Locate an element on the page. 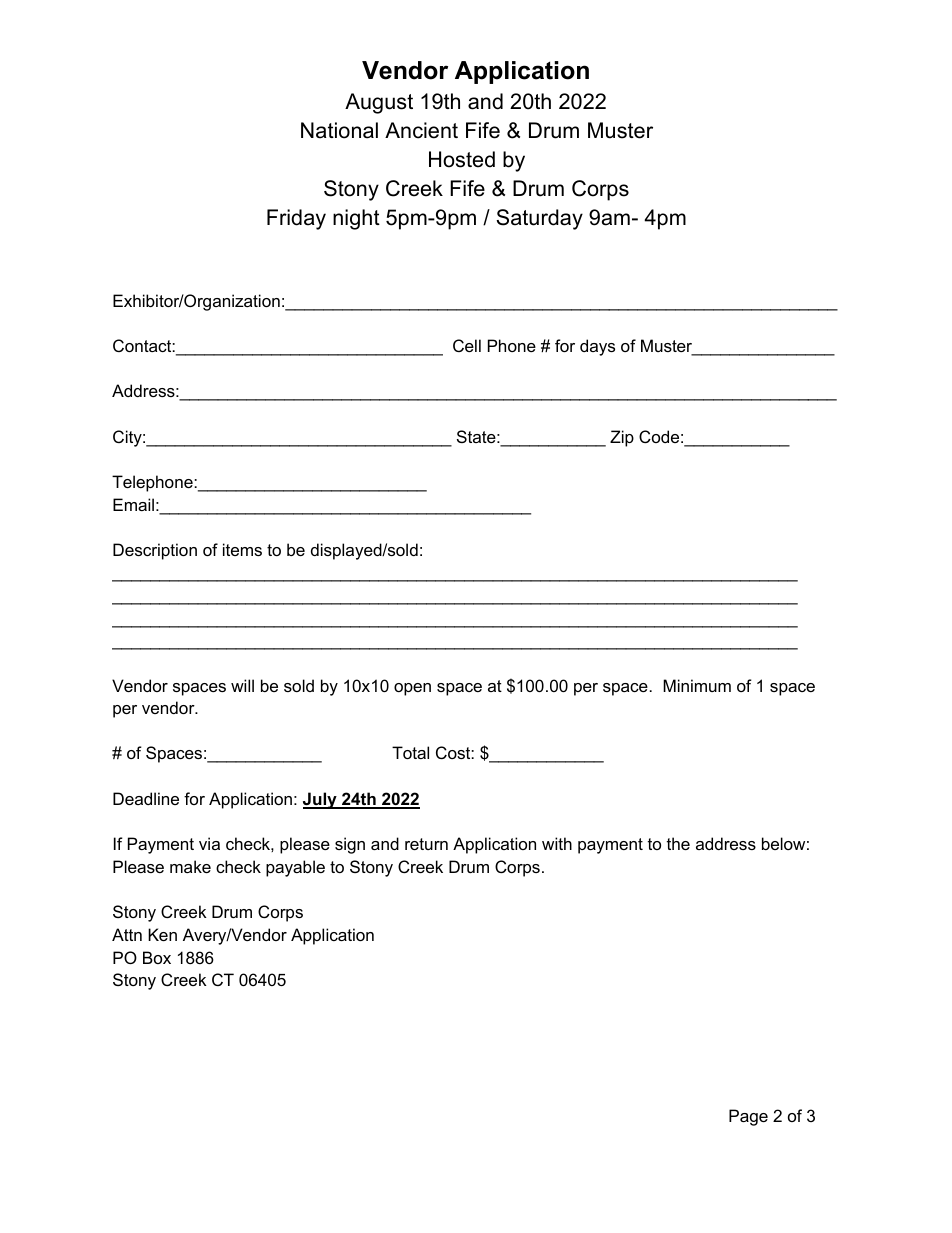 Image resolution: width=952 pixels, height=1233 pixels. National is located at coordinates (339, 130).
